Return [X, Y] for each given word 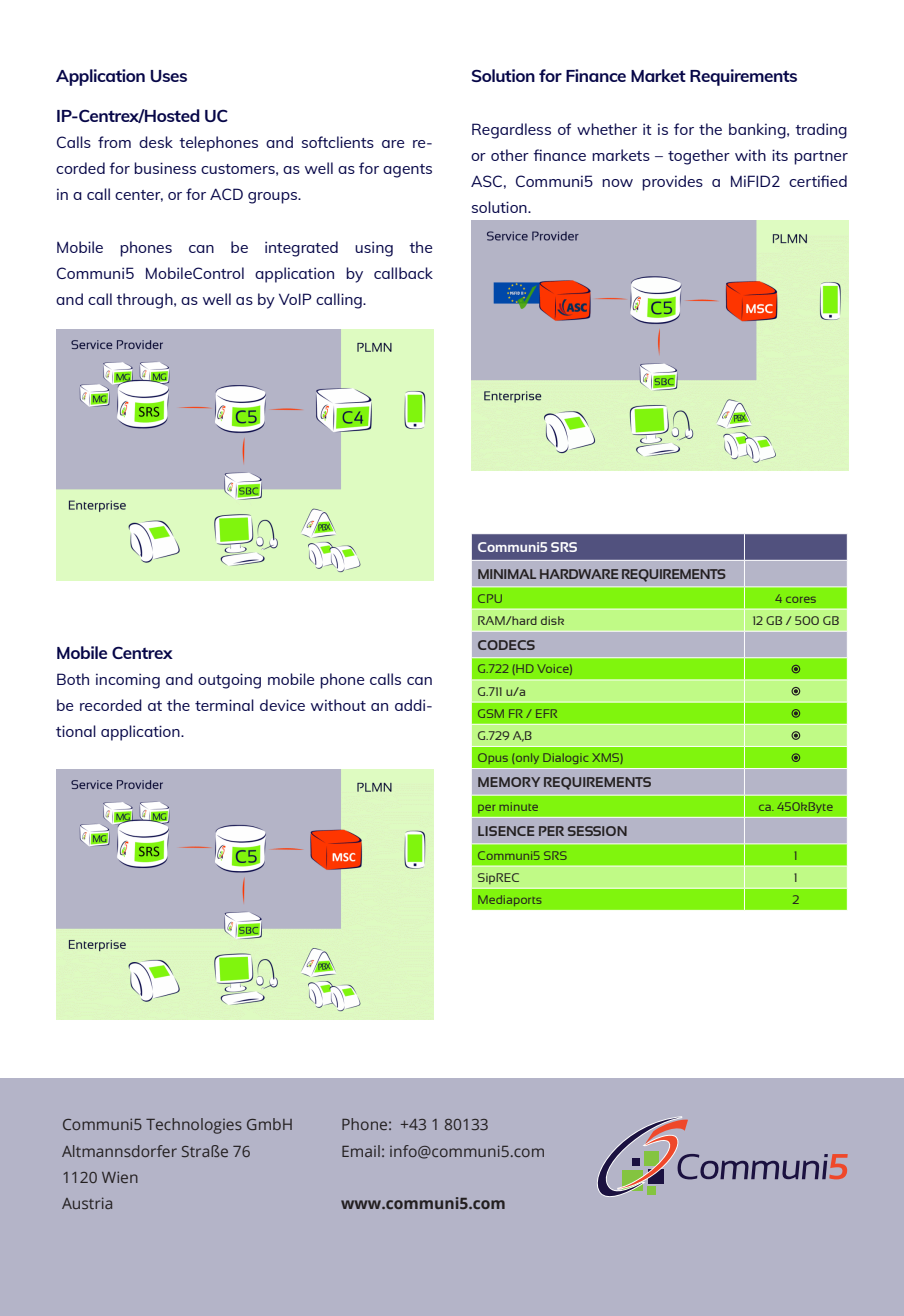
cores [801, 600]
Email [361, 1151]
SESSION [597, 831]
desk [156, 142]
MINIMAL [507, 574]
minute [519, 806]
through [145, 301]
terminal [224, 705]
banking [758, 131]
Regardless [511, 131]
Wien [120, 1177]
